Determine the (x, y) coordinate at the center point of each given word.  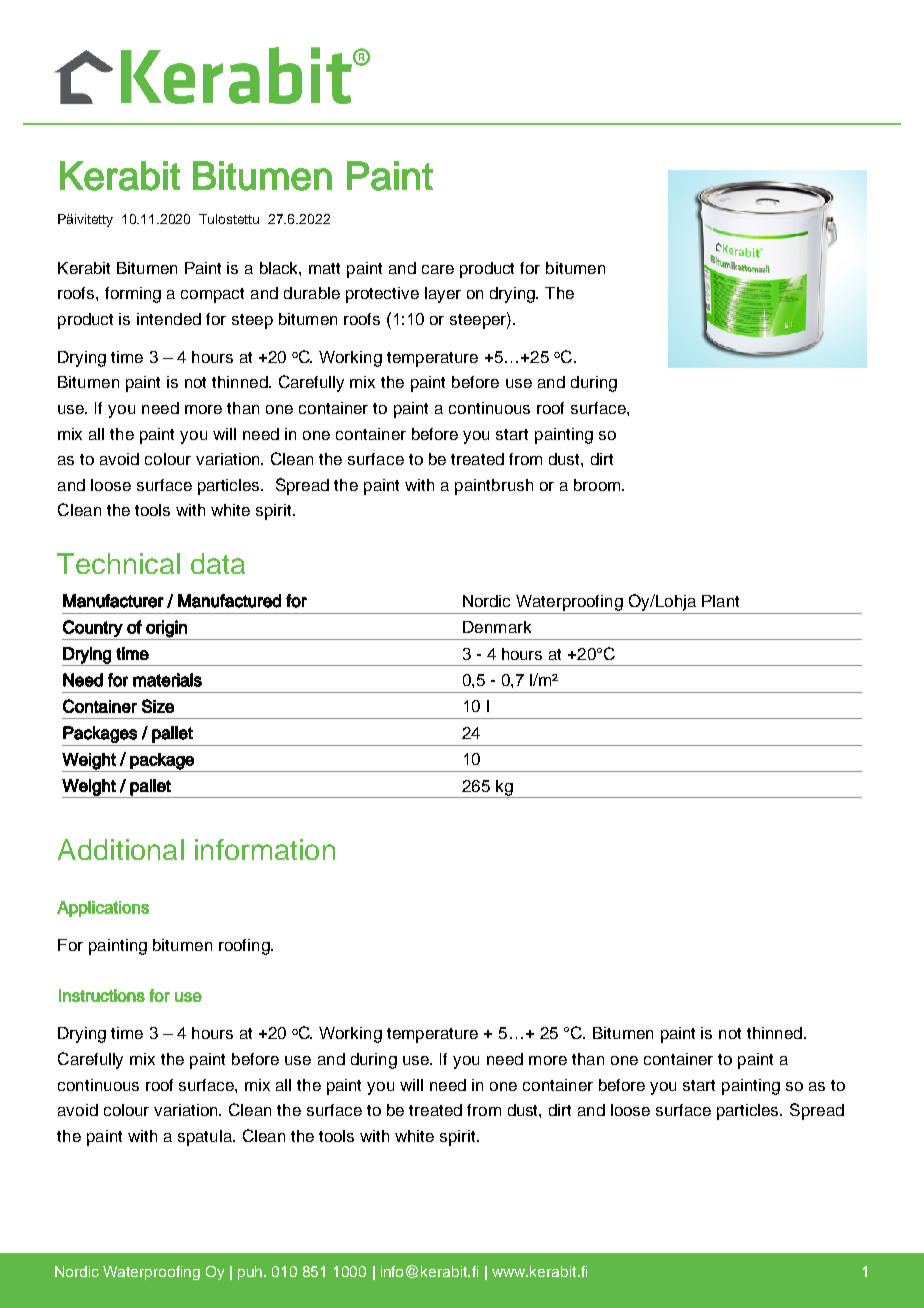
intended (169, 319)
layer (443, 295)
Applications (103, 909)
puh (251, 1273)
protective (382, 295)
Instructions (102, 995)
